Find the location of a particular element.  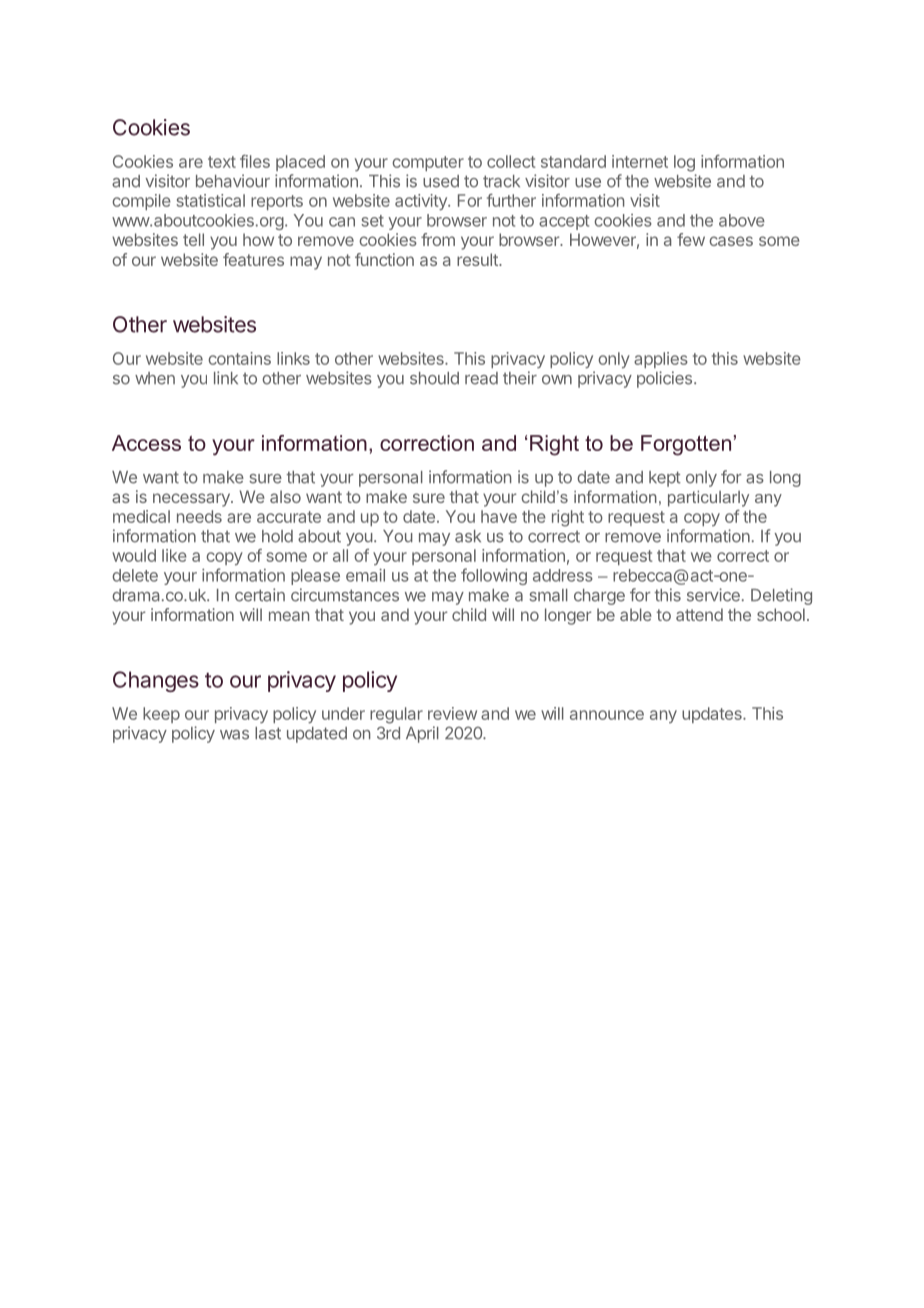

certain is located at coordinates (260, 595).
